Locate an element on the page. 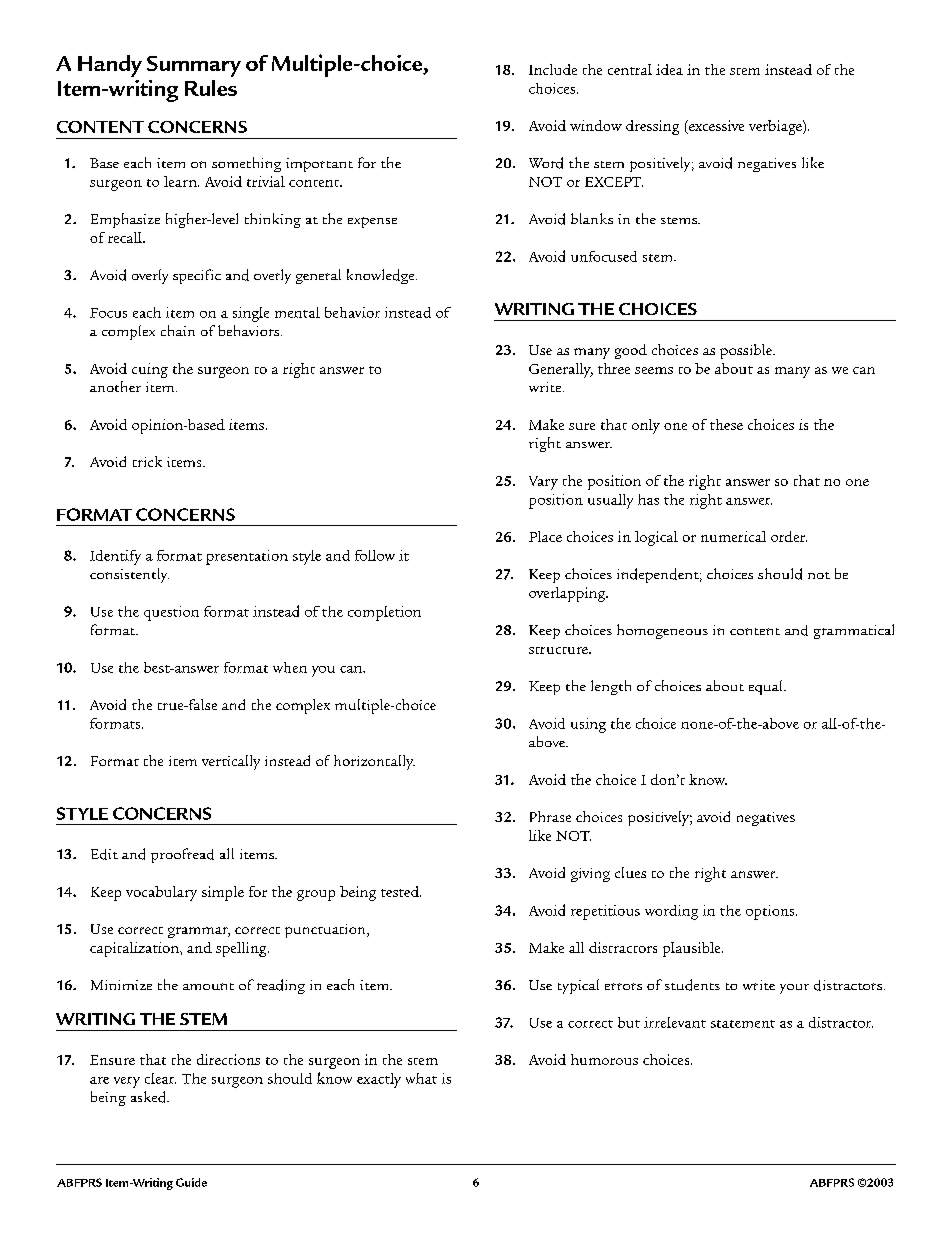  what is located at coordinates (421, 1078).
